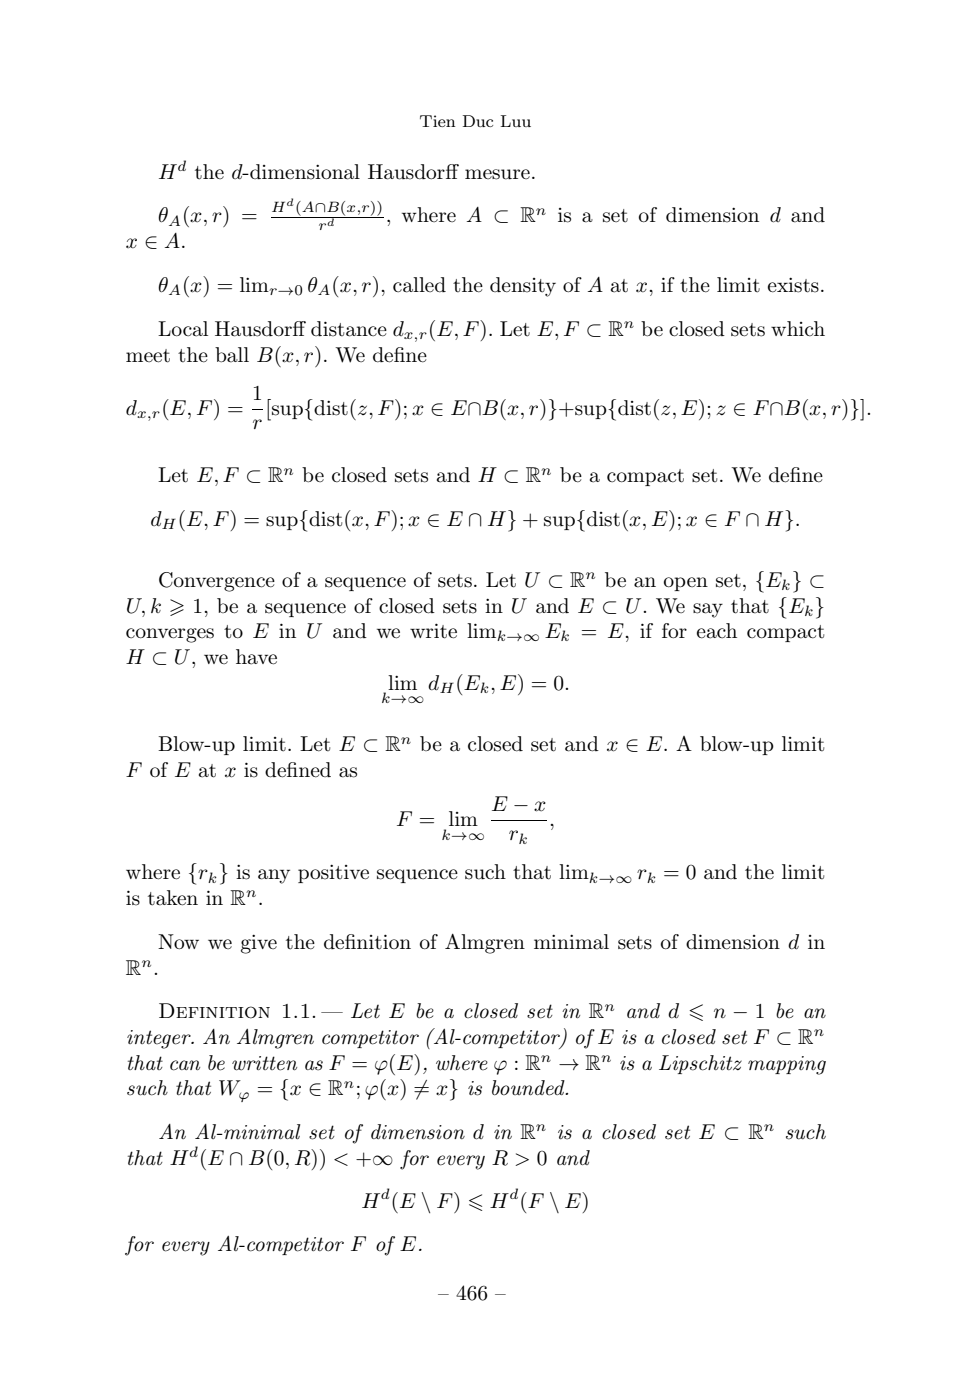  What do you see at coordinates (793, 285) in the screenshot?
I see `exists` at bounding box center [793, 285].
